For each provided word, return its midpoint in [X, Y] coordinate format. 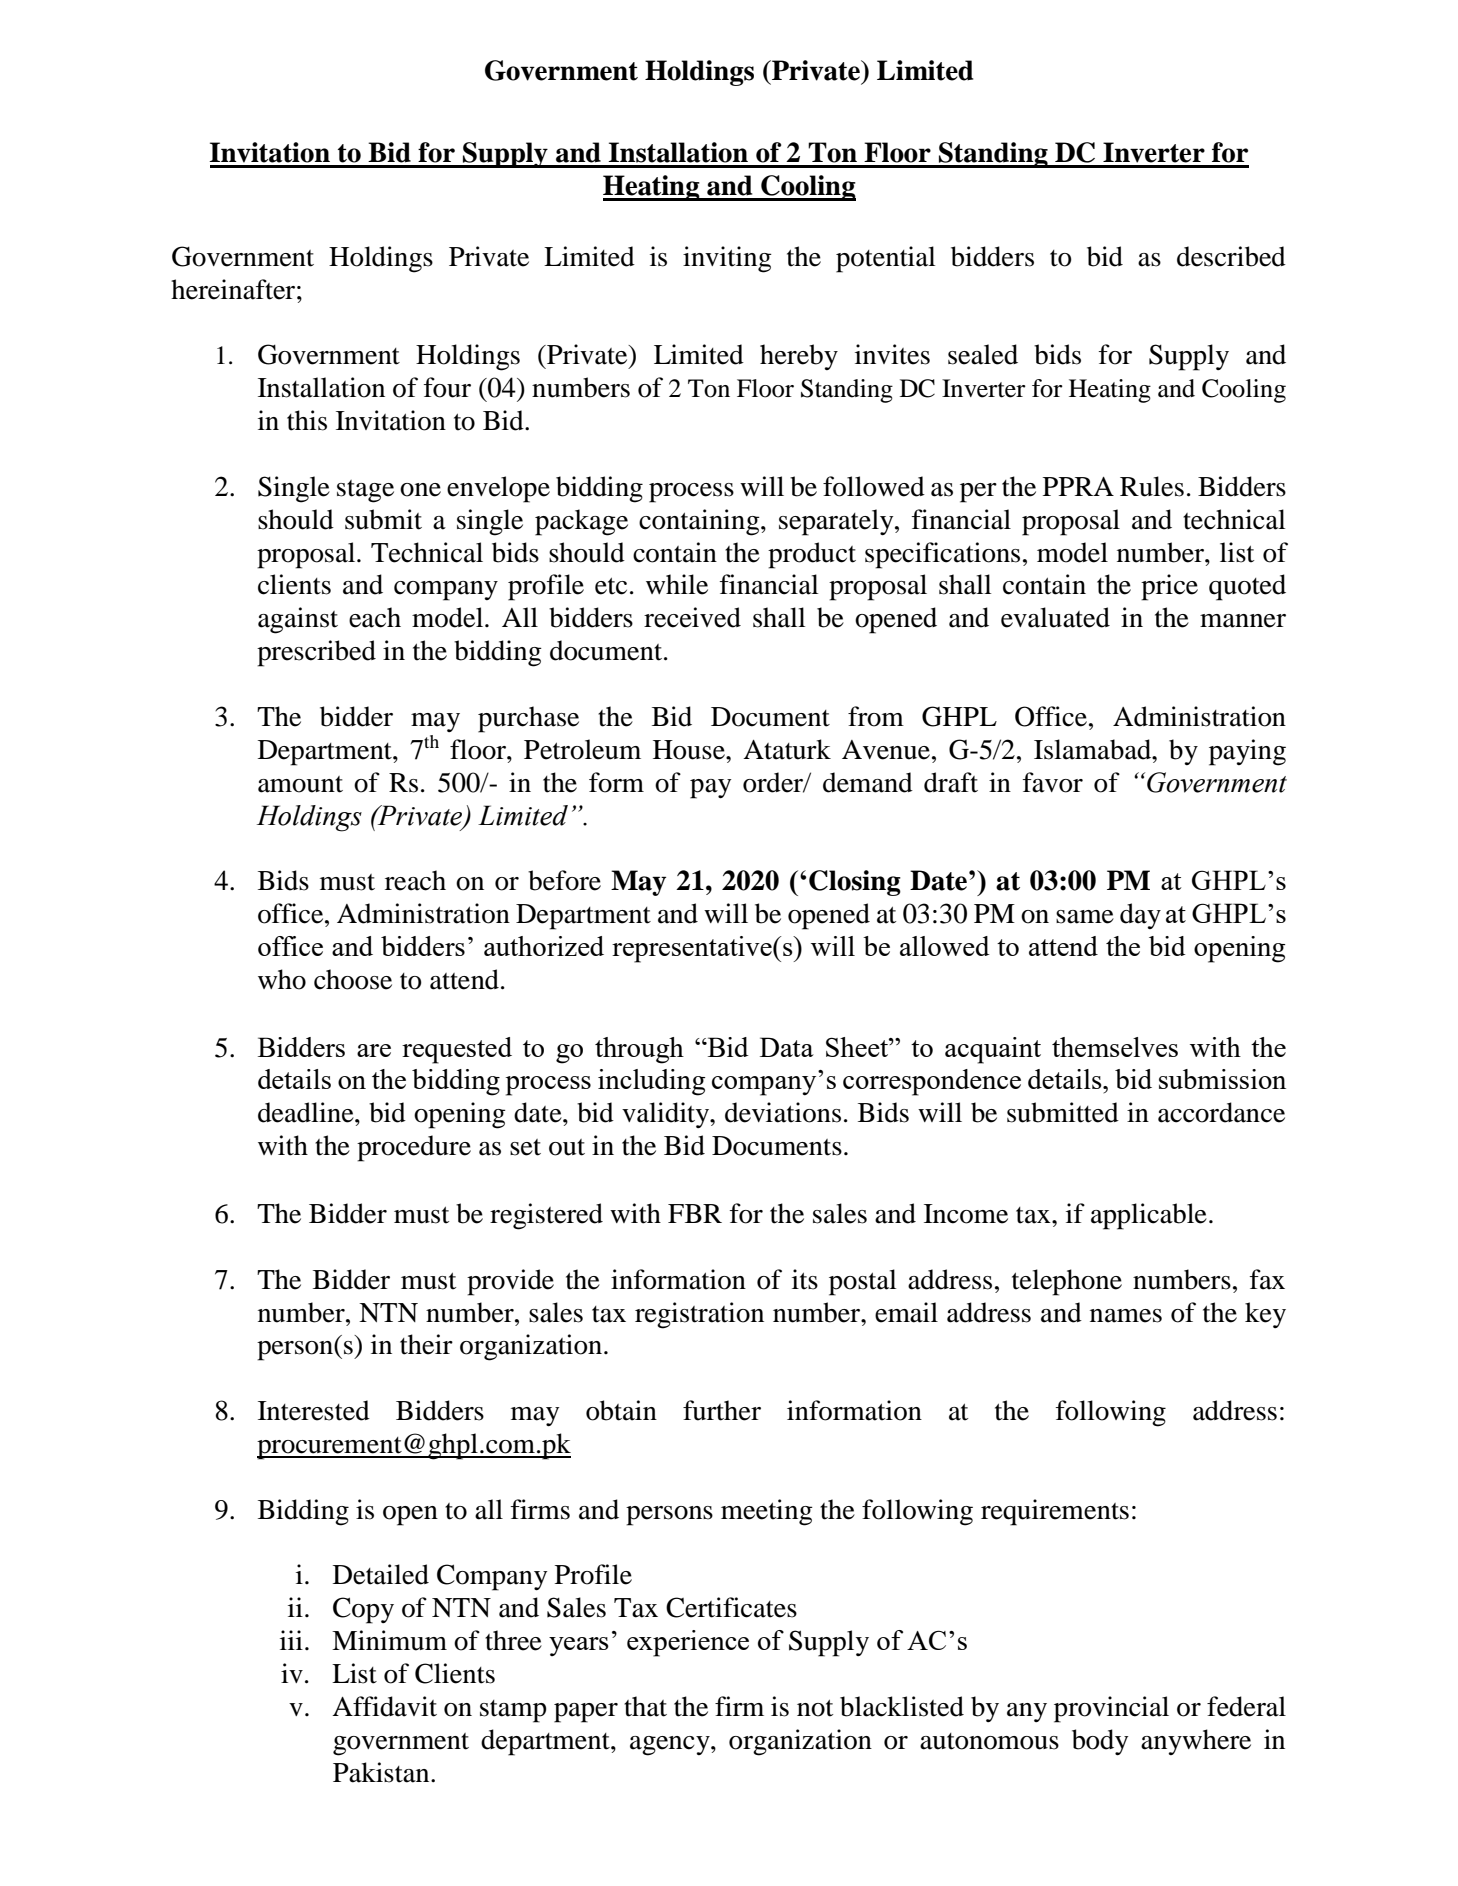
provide [510, 1282]
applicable [1149, 1216]
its [805, 1279]
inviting [727, 259]
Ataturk [787, 749]
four [447, 387]
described [1231, 256]
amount [300, 784]
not [815, 1708]
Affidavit [384, 1706]
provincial [1111, 1709]
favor [1053, 782]
